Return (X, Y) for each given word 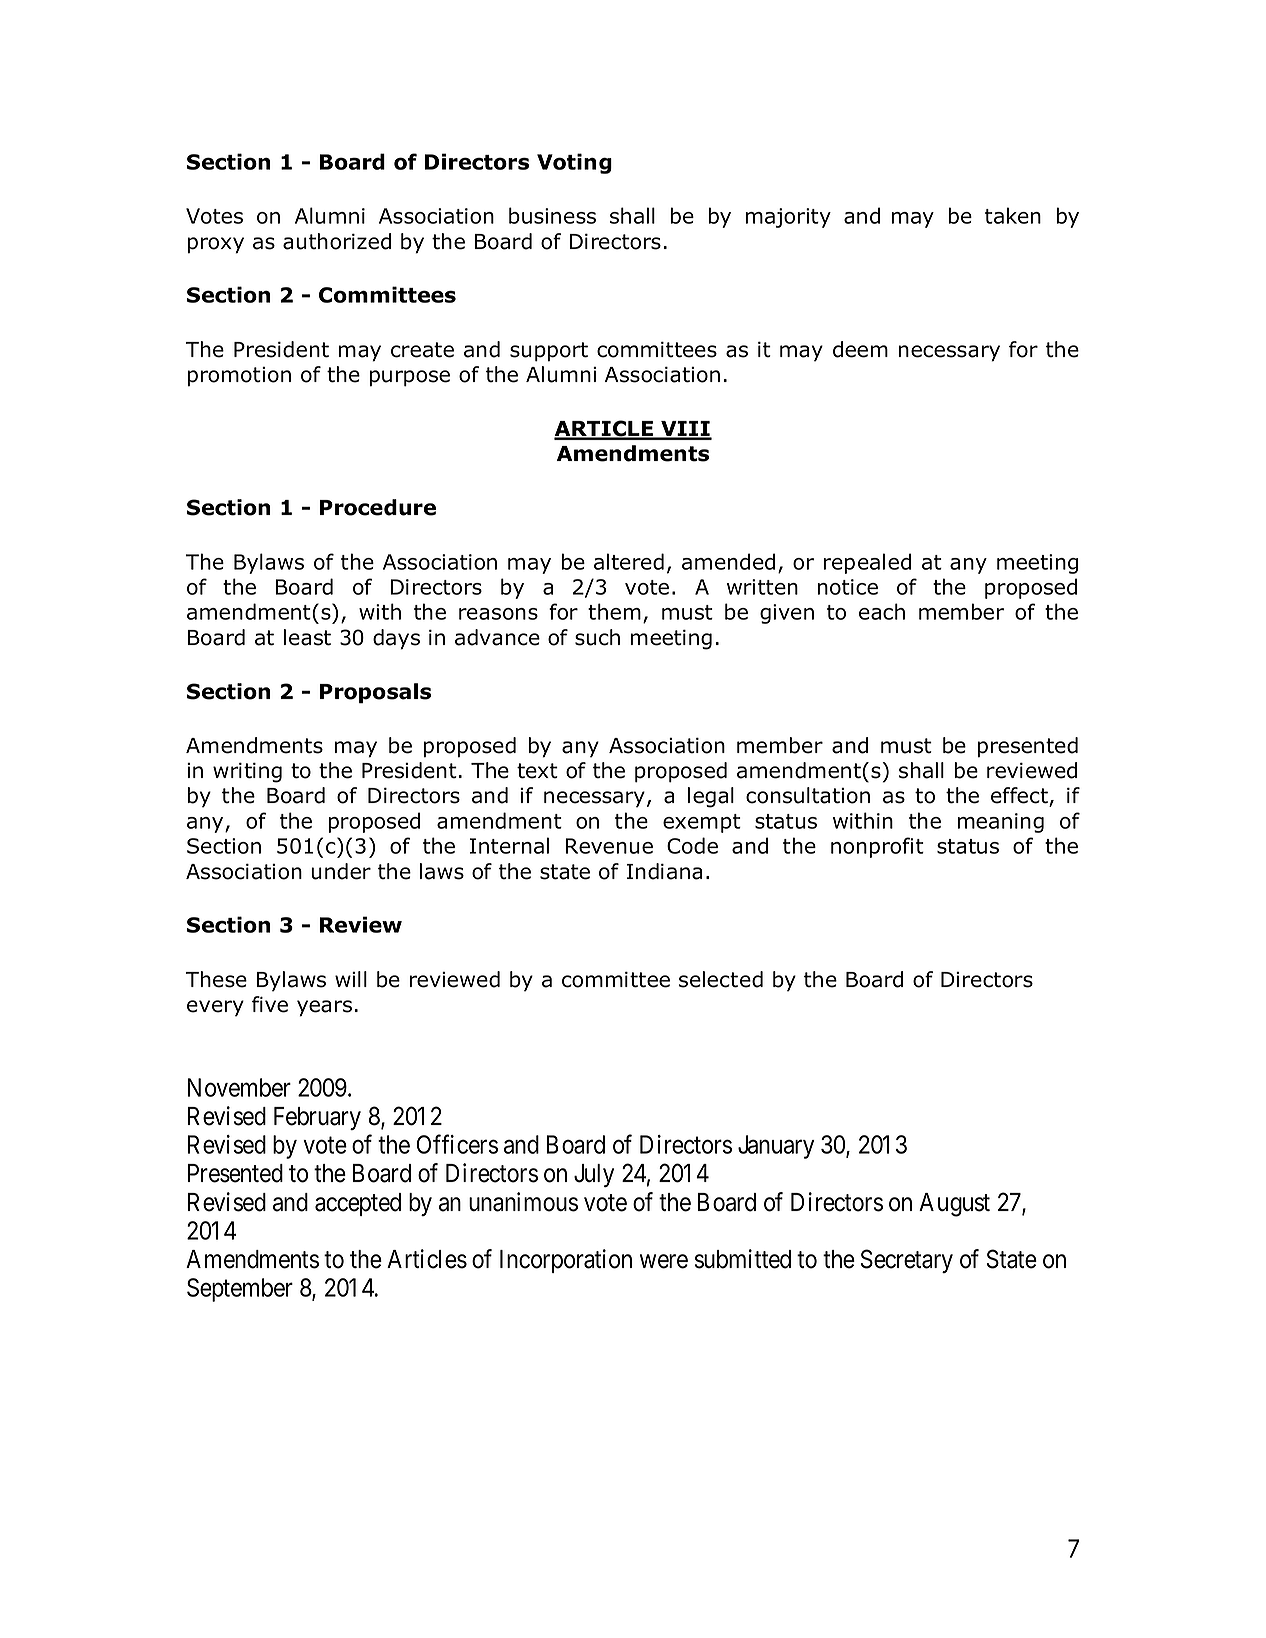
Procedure (378, 507)
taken (1013, 215)
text (537, 771)
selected (721, 979)
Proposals (375, 693)
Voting (574, 163)
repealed (867, 563)
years (324, 1008)
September (240, 1290)
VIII (685, 430)
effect (1020, 796)
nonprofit (877, 847)
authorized (337, 241)
